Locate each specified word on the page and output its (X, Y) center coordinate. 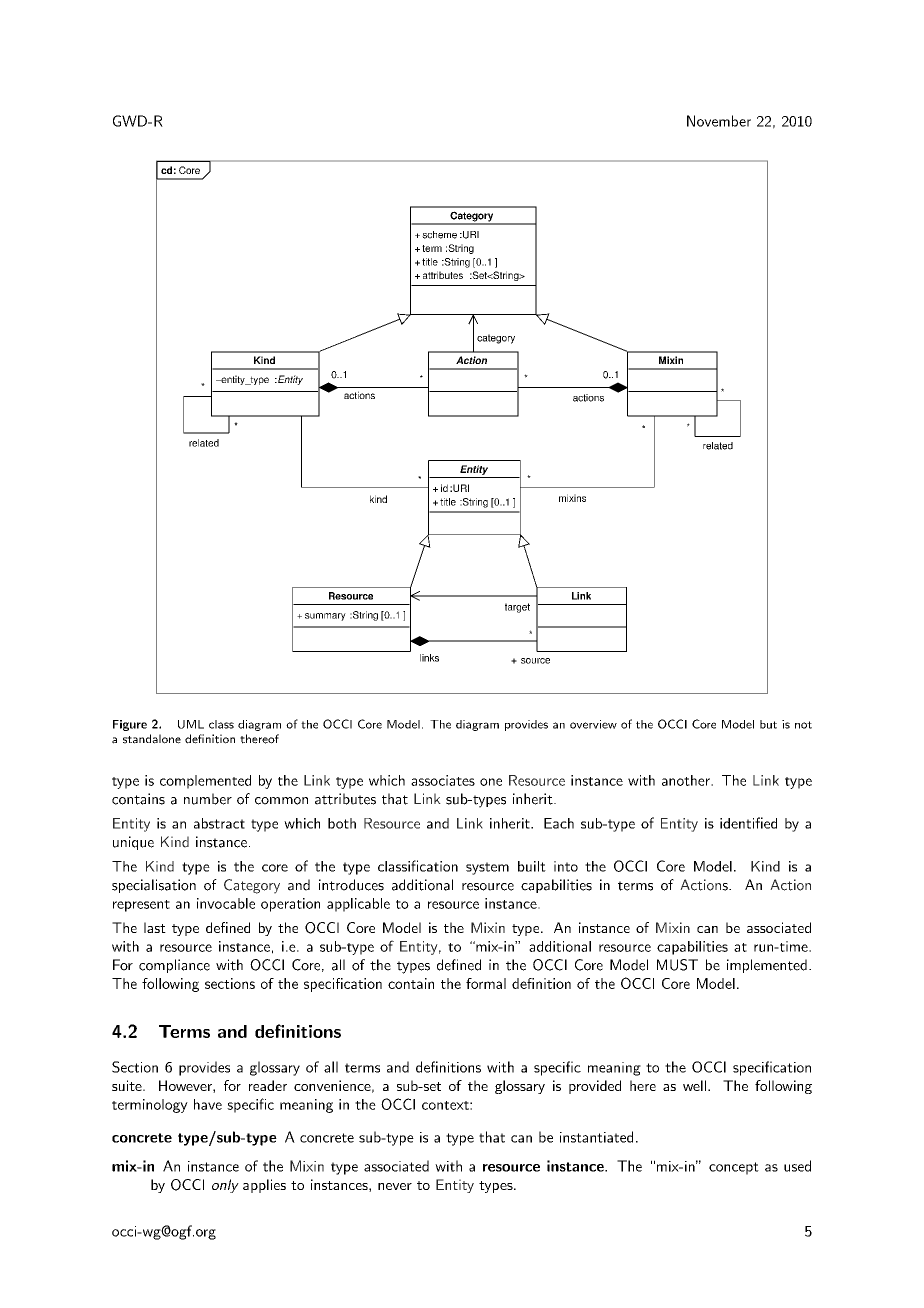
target (517, 608)
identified (748, 823)
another (687, 780)
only (225, 1186)
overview (593, 724)
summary (325, 617)
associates (443, 780)
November (719, 121)
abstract (219, 823)
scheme (439, 235)
